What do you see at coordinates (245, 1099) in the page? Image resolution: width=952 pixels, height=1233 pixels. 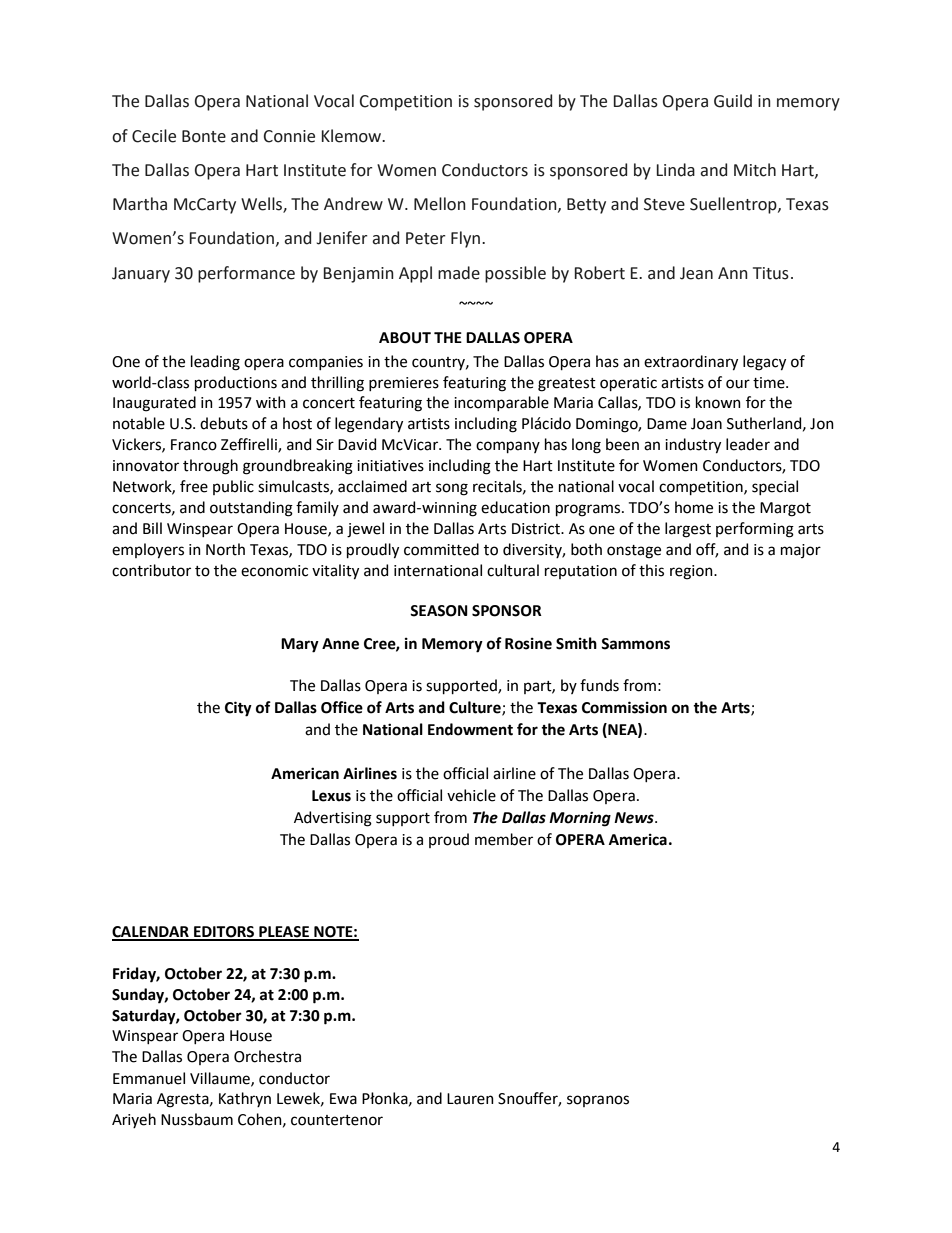 I see `Kathryn` at bounding box center [245, 1099].
